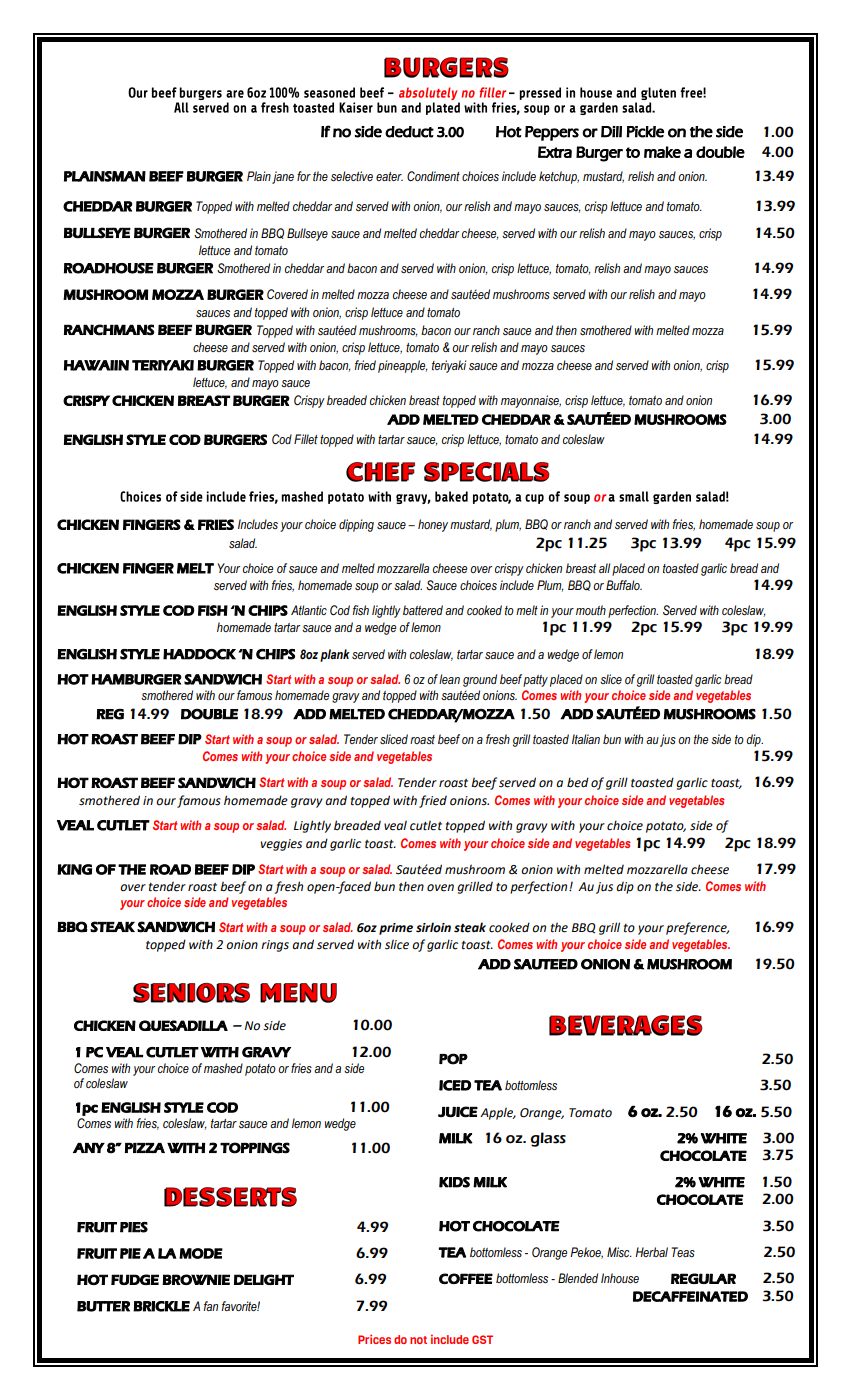 This screenshot has width=851, height=1400. I want to click on mashed, so click(223, 1068).
